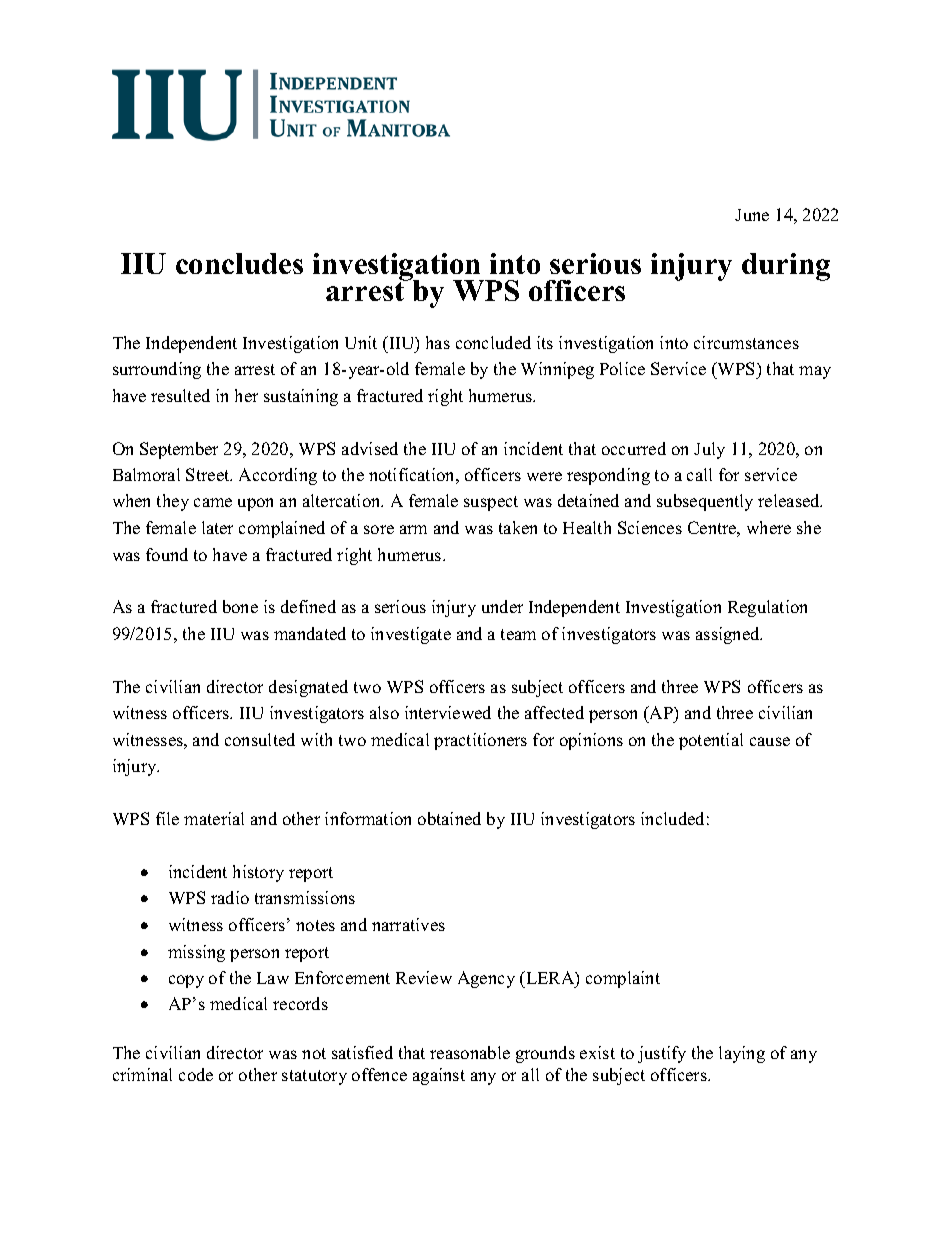 This document has height=1233, width=952. I want to click on bone, so click(240, 606).
